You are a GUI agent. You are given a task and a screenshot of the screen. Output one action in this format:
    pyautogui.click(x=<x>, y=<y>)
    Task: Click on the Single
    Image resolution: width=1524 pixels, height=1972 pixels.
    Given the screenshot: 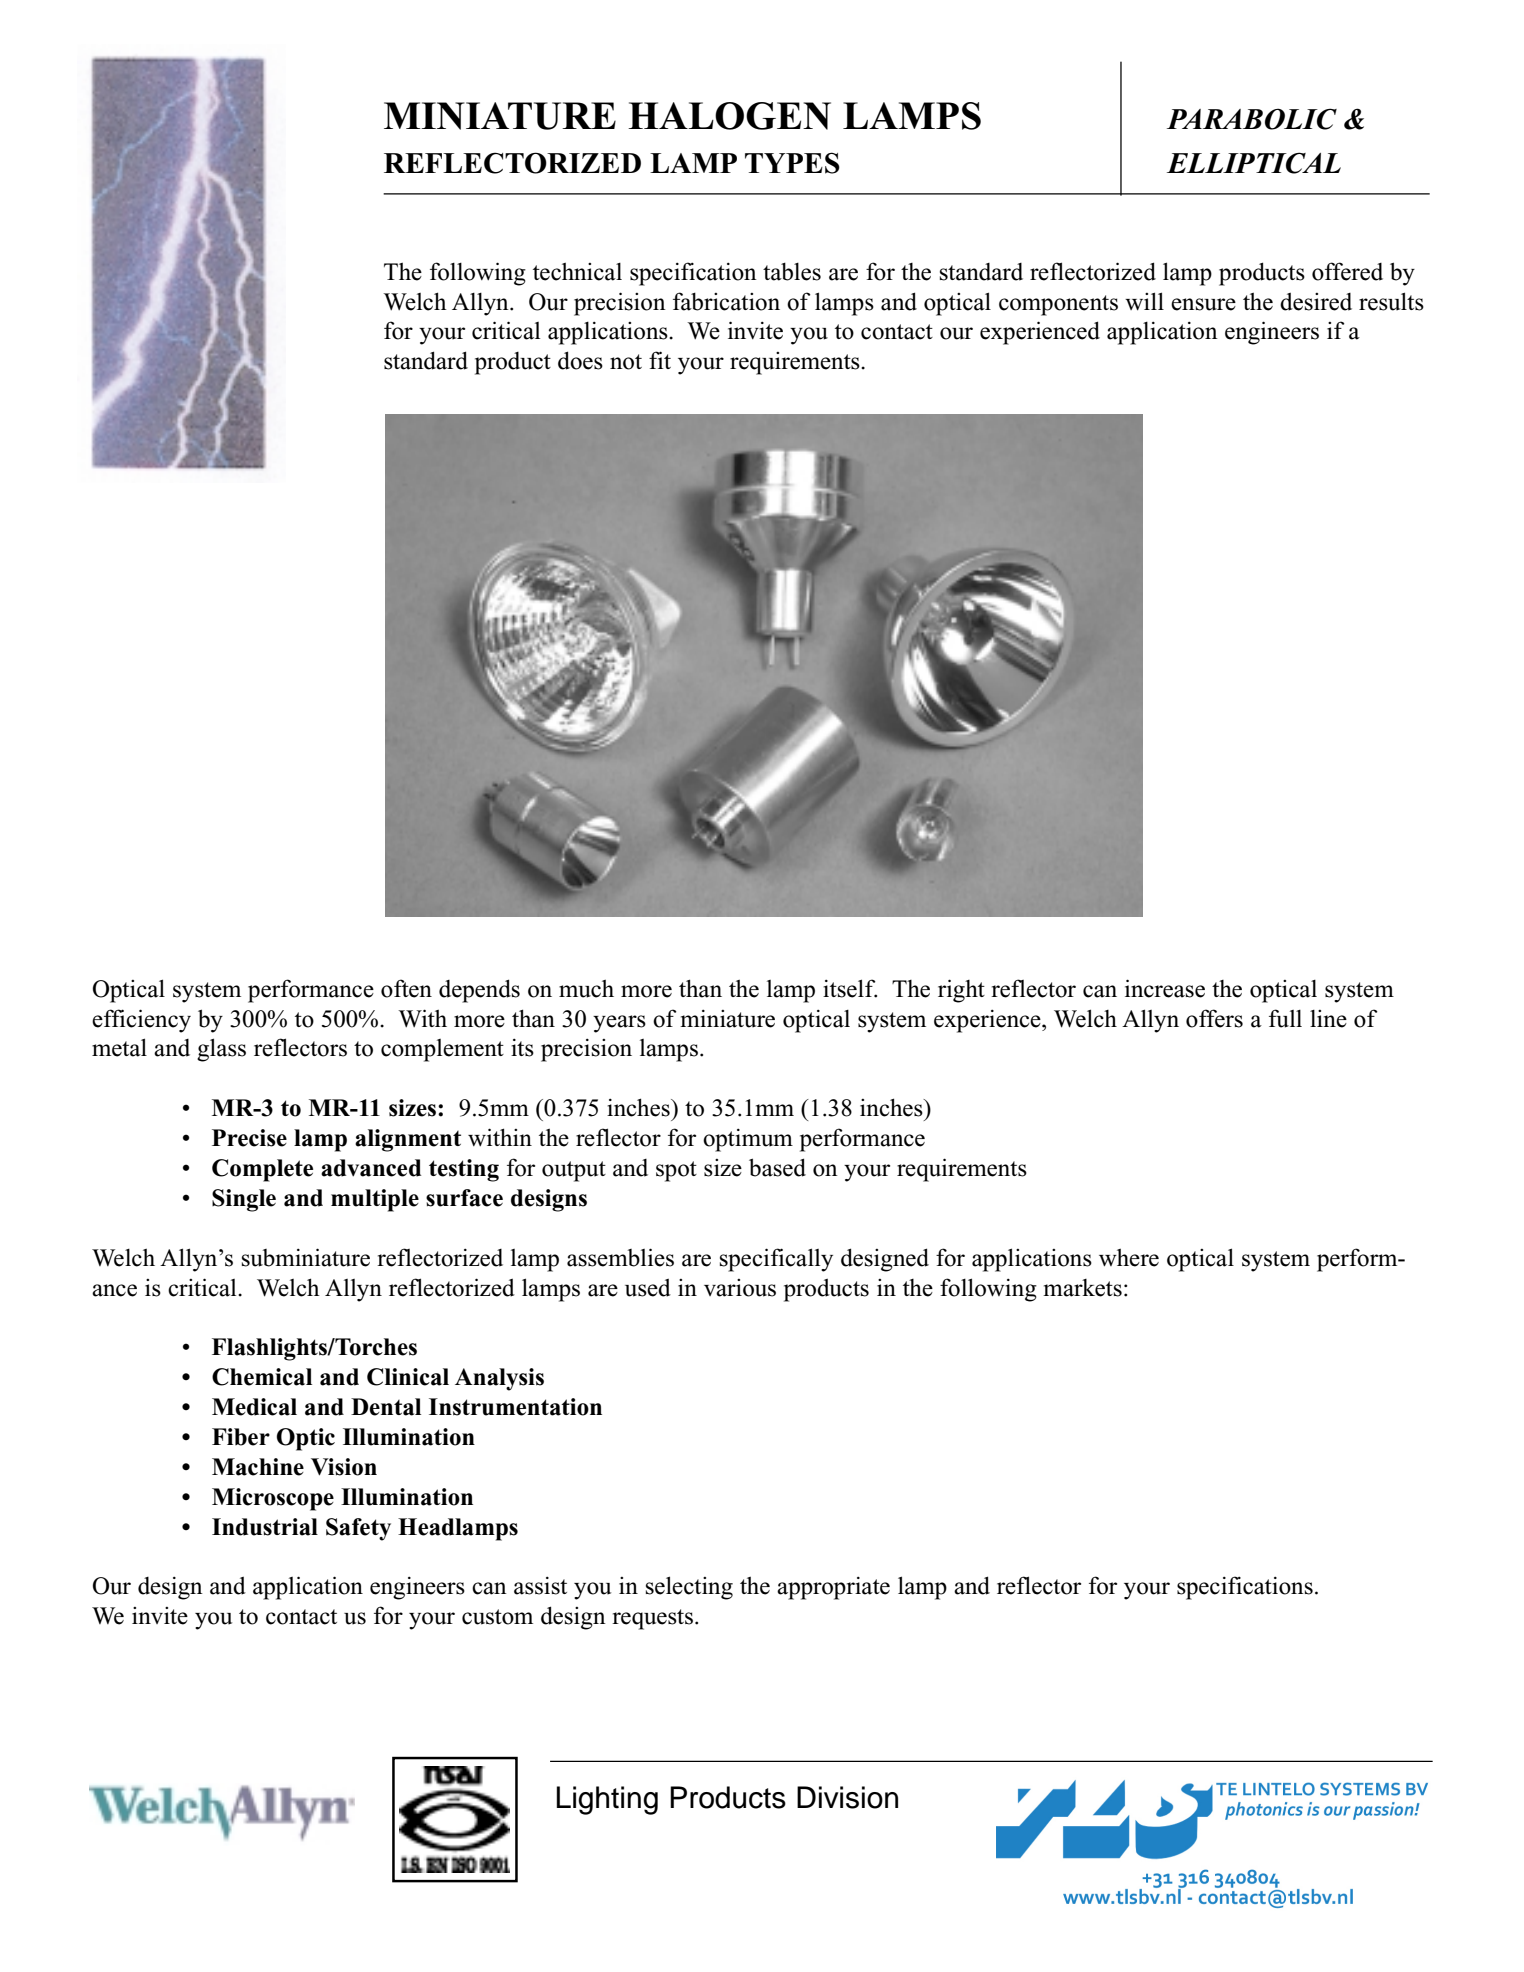 What is the action you would take?
    pyautogui.click(x=244, y=1200)
